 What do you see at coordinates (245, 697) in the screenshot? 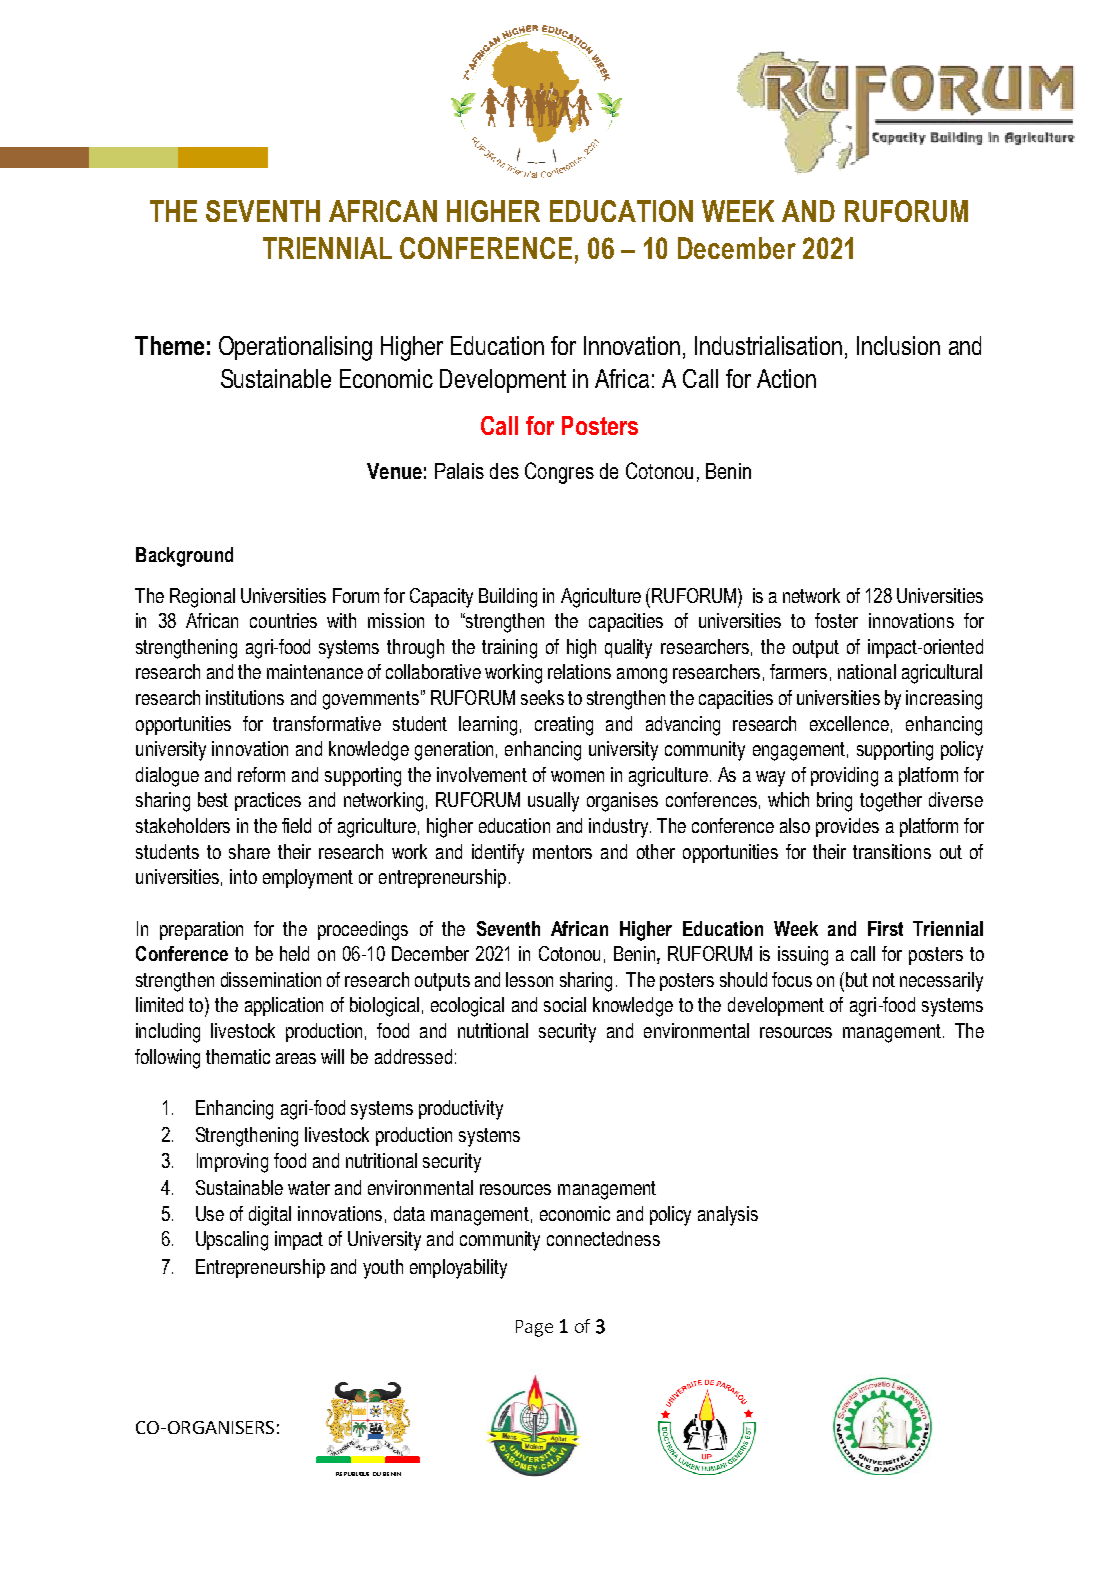
I see `institutions` at bounding box center [245, 697].
